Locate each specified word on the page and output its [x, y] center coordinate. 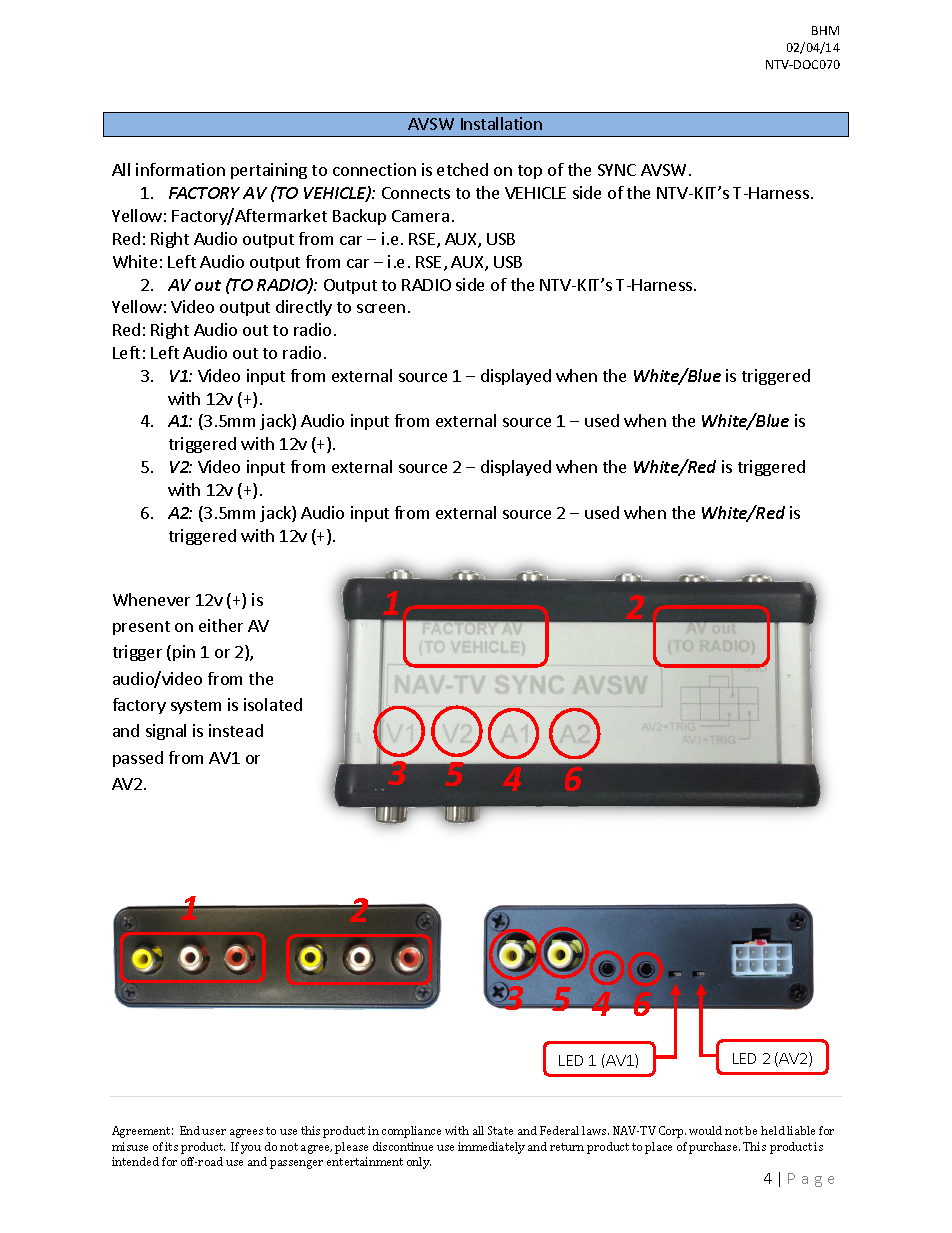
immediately [491, 1148]
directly [304, 308]
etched [462, 169]
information [180, 169]
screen [381, 308]
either [221, 625]
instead [236, 730]
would [705, 1130]
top [530, 172]
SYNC [617, 170]
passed [138, 759]
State [500, 1130]
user [214, 1132]
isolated [273, 704]
